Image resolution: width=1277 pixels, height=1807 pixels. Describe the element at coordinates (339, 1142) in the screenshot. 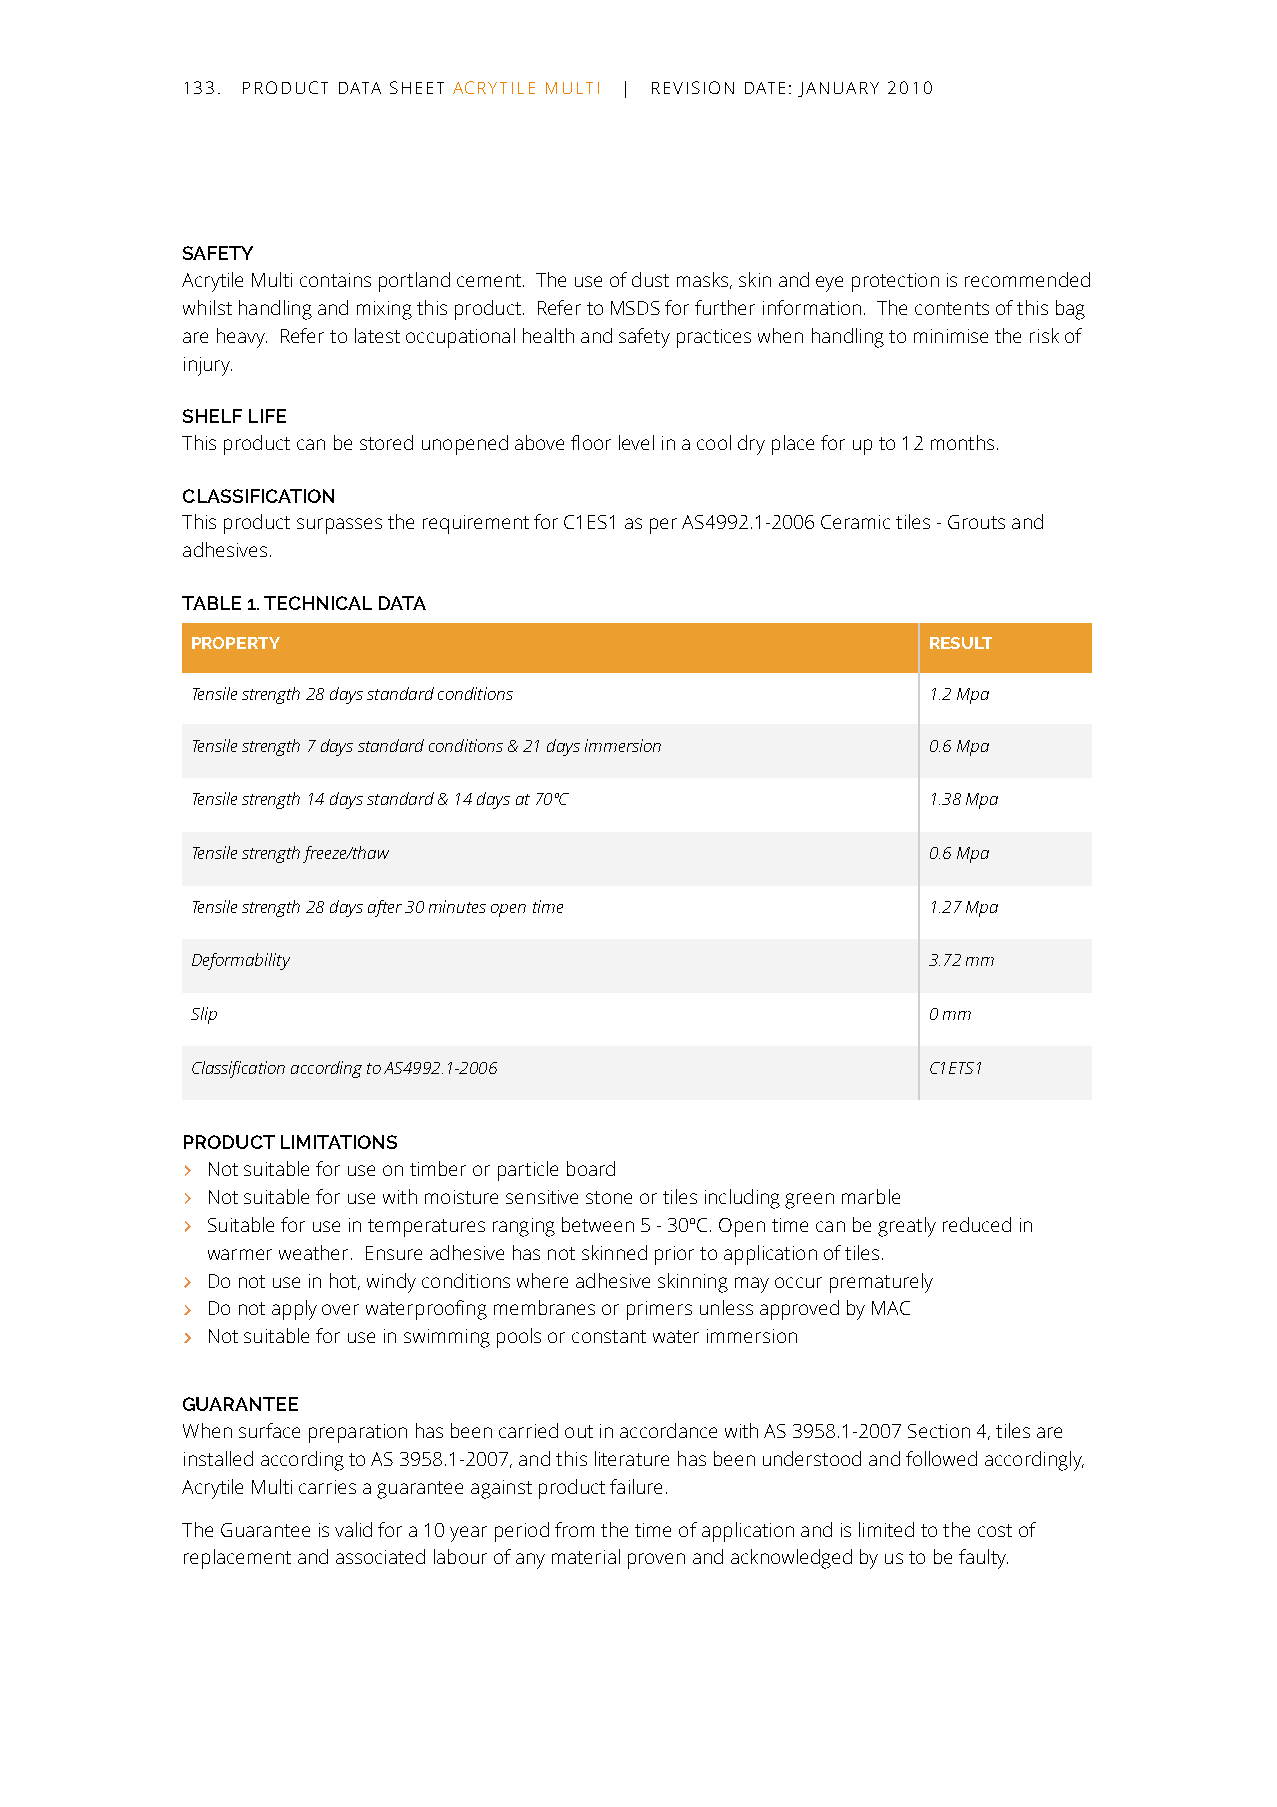

I see `LIMITATIONS` at that location.
